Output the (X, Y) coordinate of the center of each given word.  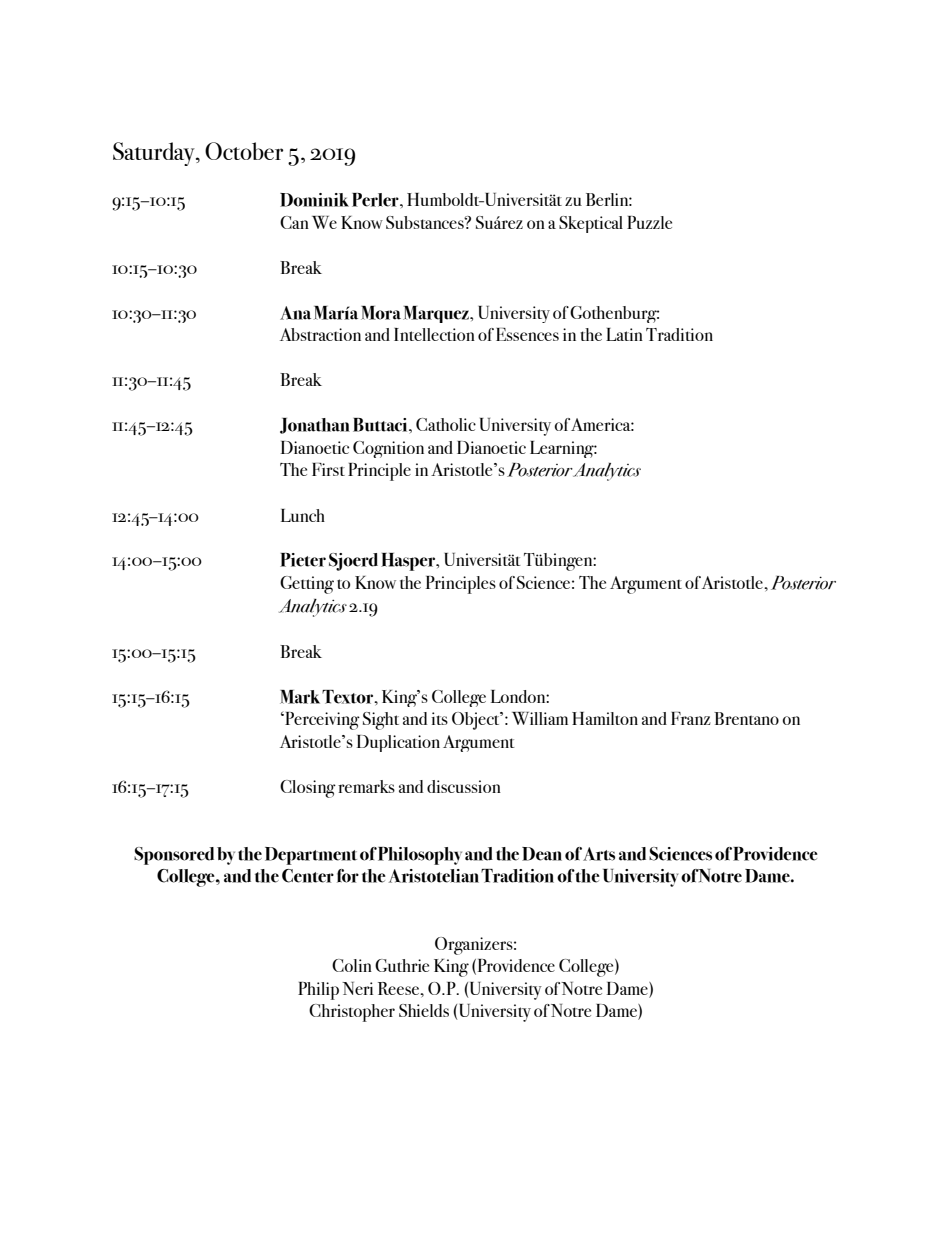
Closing (308, 789)
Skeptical (591, 224)
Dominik (314, 200)
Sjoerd (353, 562)
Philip (318, 991)
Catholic (446, 424)
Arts (599, 854)
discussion (464, 786)
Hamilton (605, 718)
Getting (307, 585)
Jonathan (315, 426)
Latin (624, 334)
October (244, 151)
